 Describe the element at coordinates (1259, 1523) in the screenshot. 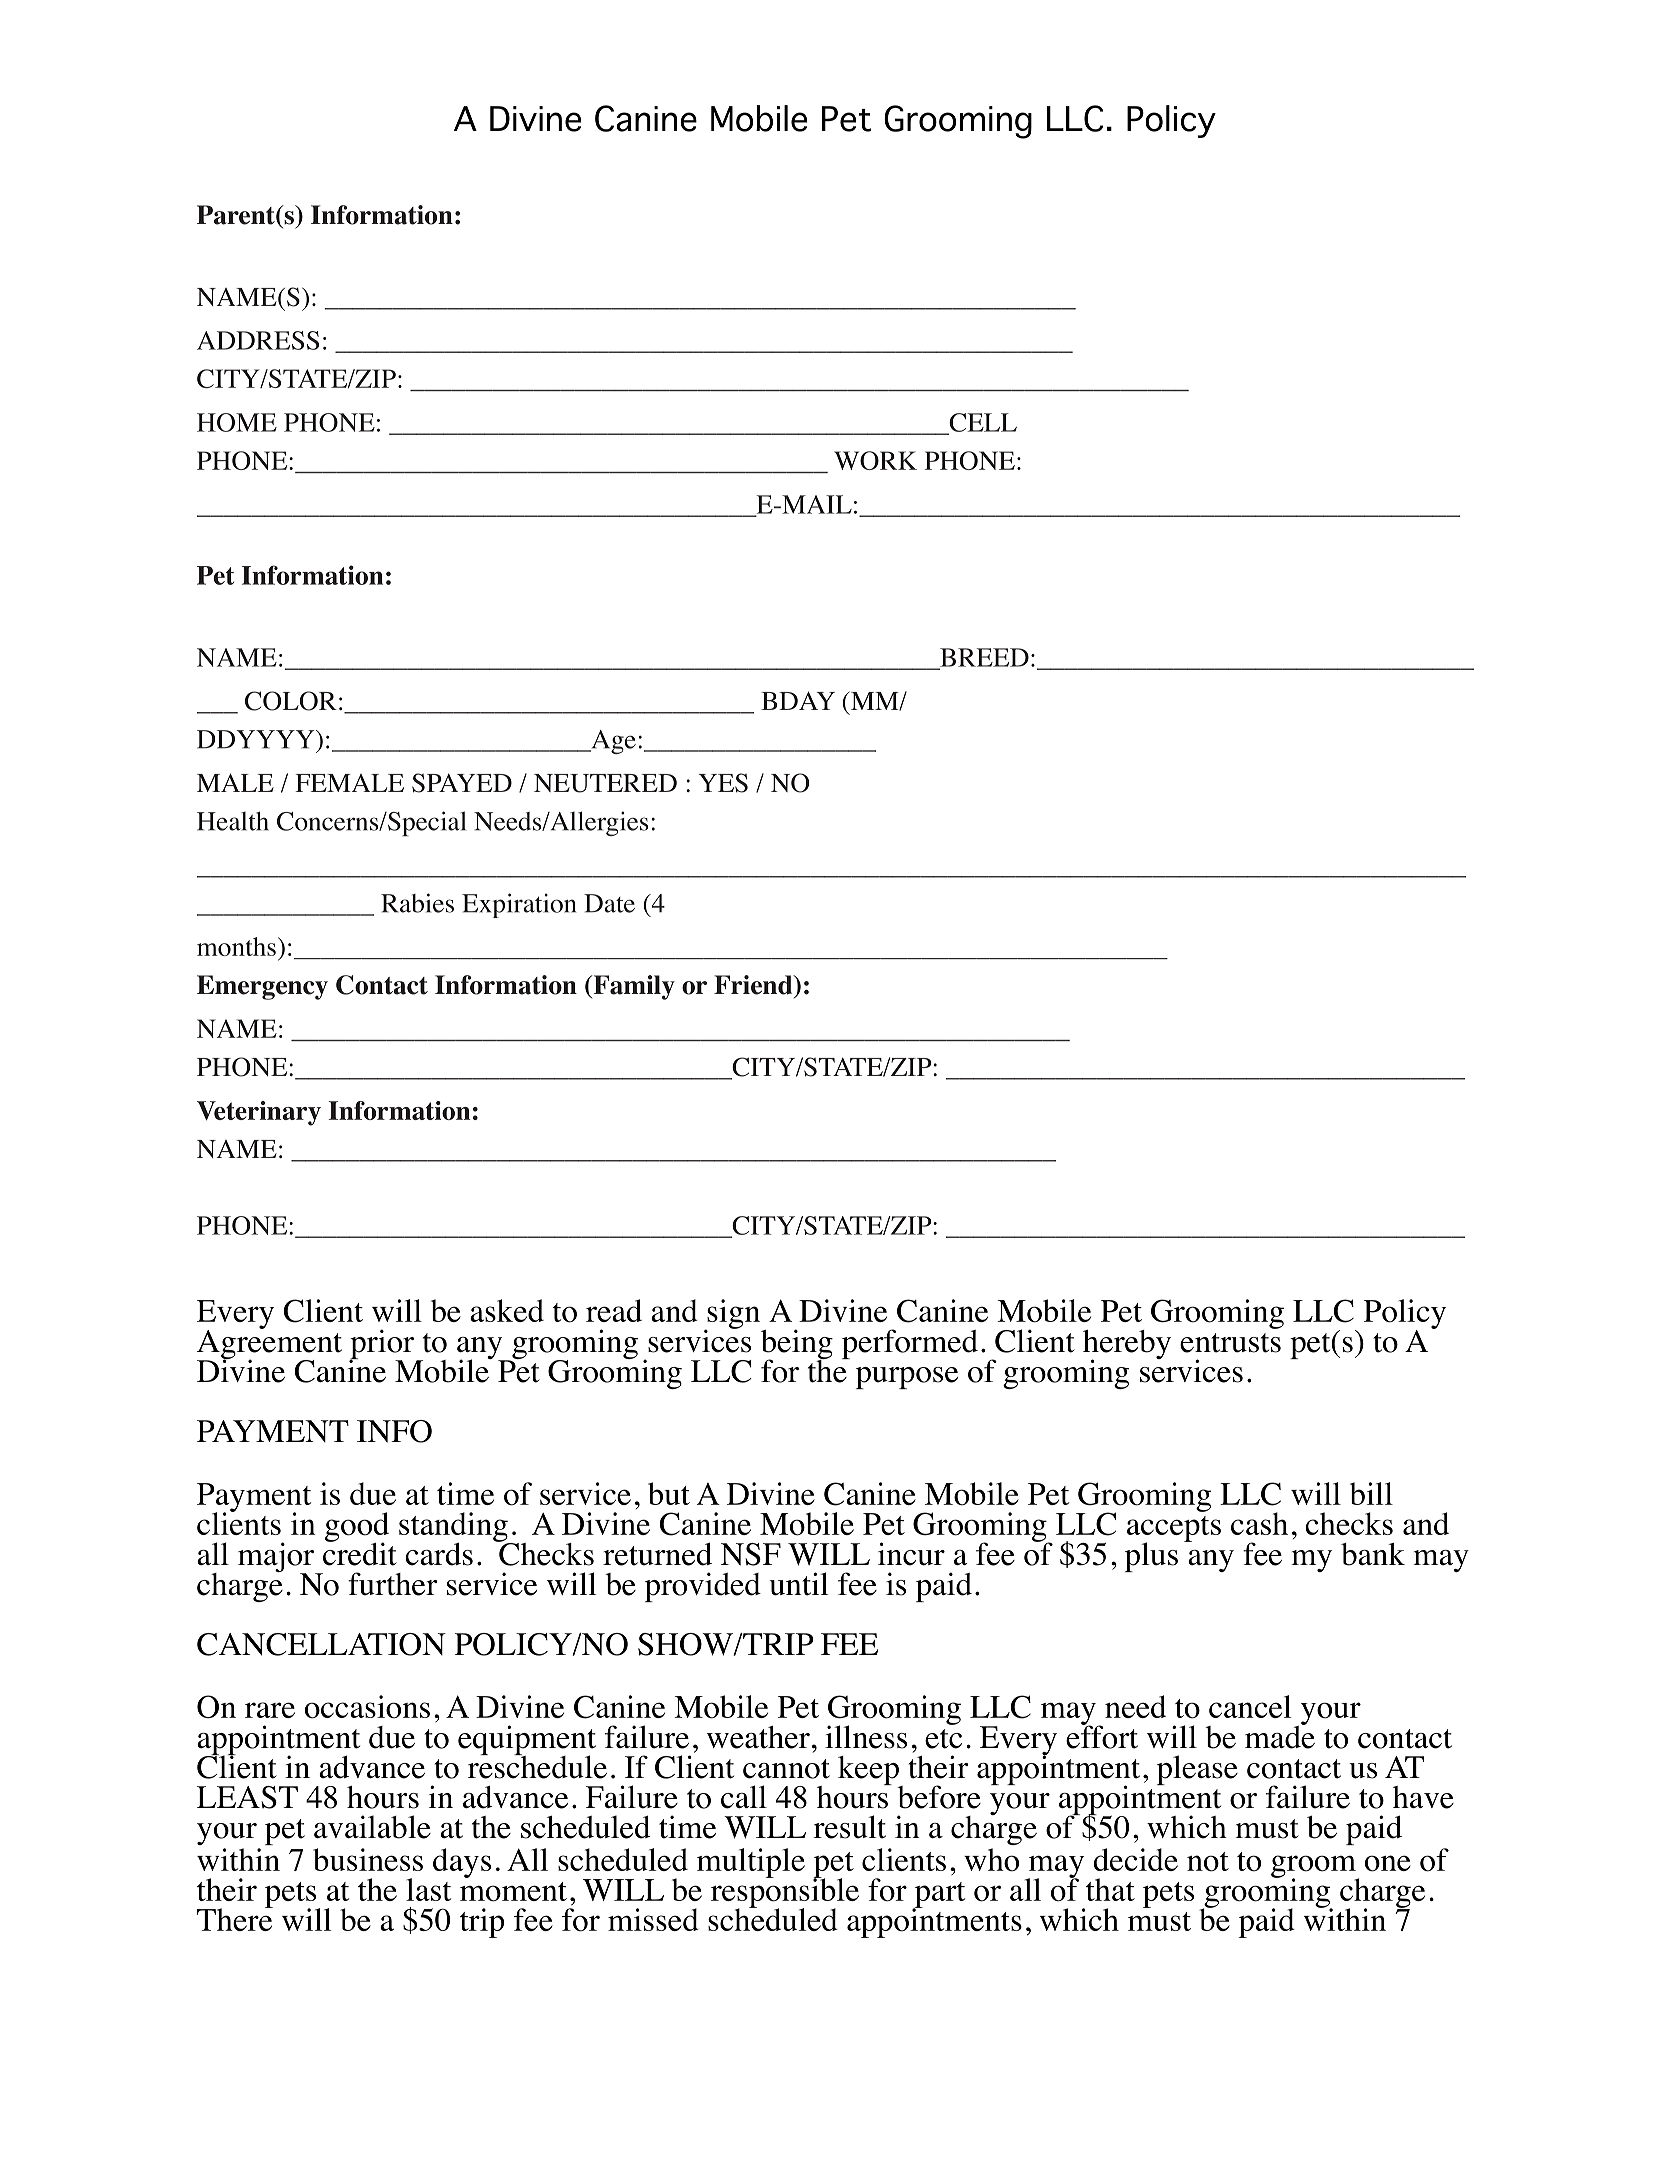

I see `cash` at that location.
